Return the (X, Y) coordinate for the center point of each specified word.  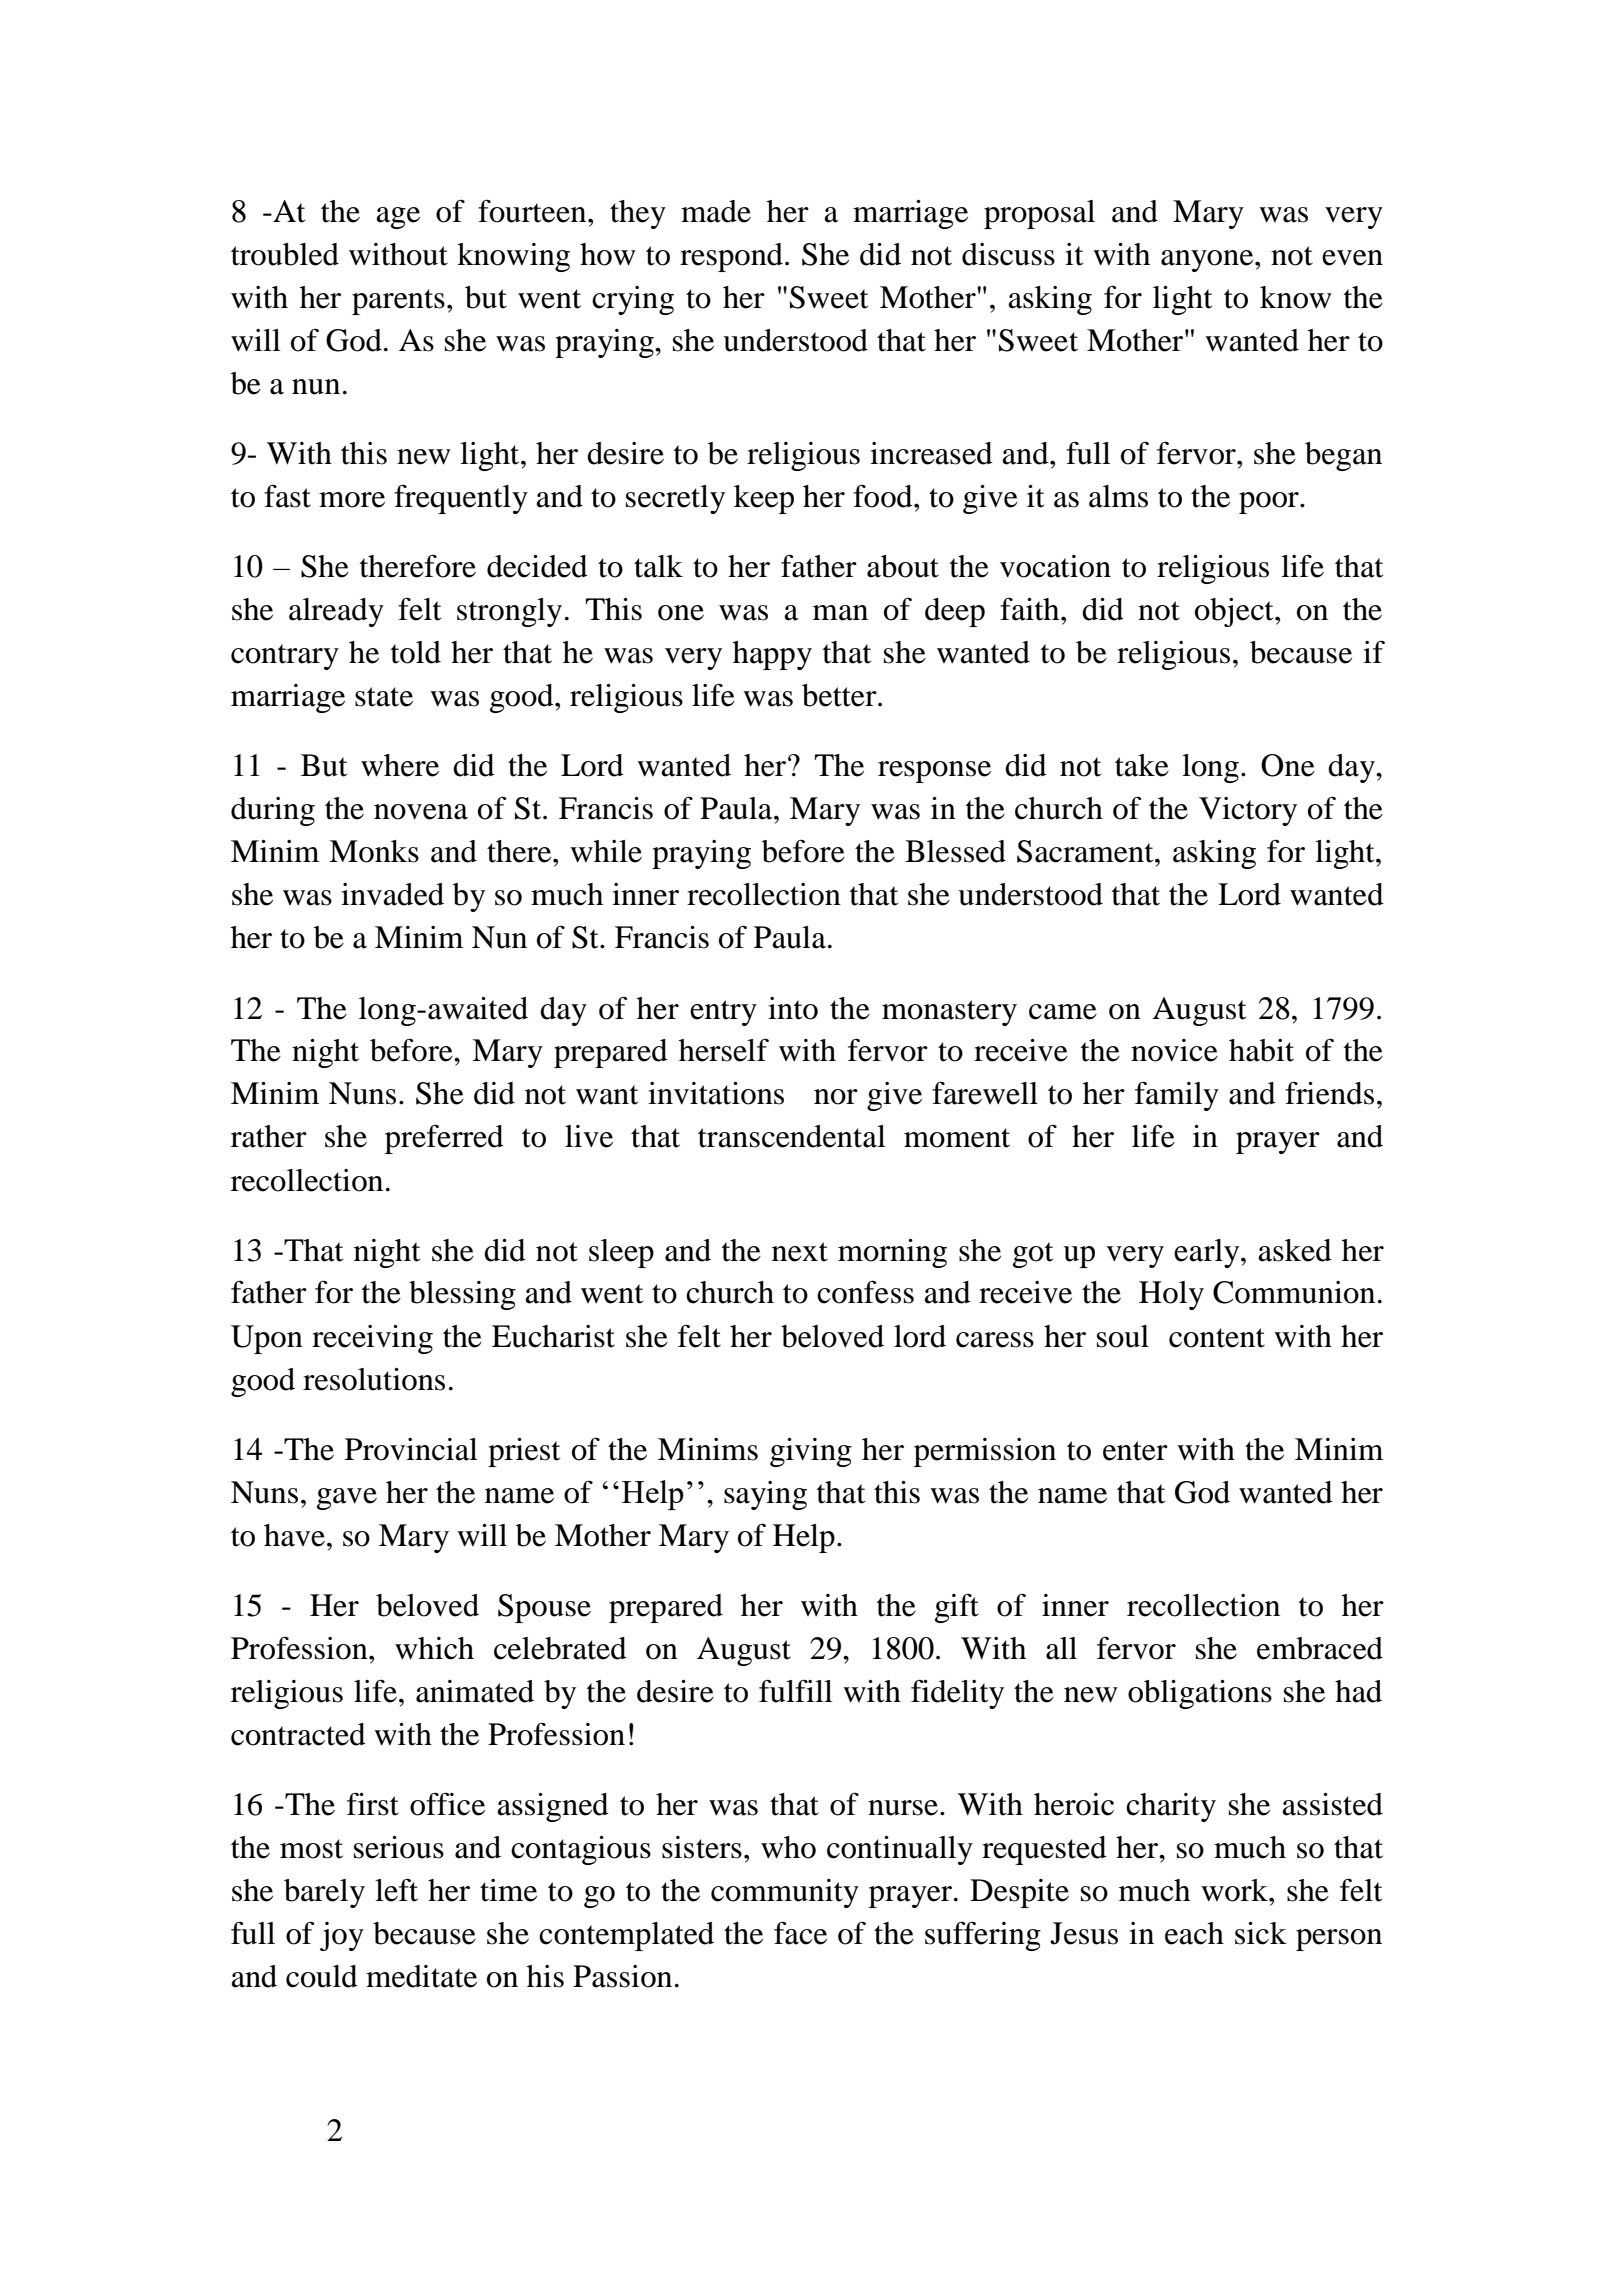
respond (731, 257)
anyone (1208, 261)
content (1217, 1338)
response (934, 772)
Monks (374, 851)
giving (811, 1452)
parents (398, 302)
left (396, 1890)
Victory (1248, 811)
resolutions (374, 1379)
